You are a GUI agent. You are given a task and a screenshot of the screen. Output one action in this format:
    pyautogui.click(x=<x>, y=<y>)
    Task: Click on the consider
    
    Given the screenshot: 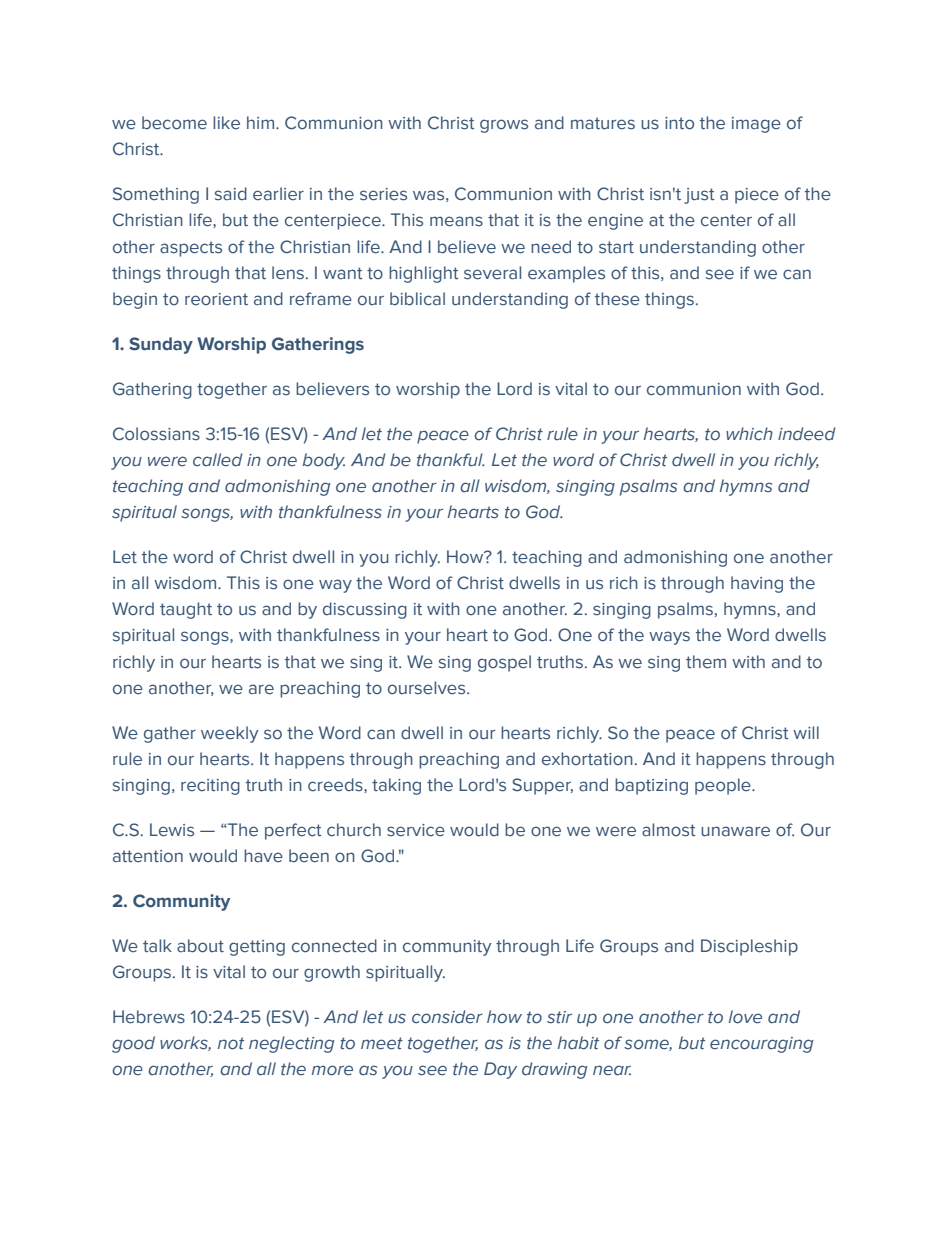 What is the action you would take?
    pyautogui.click(x=447, y=1017)
